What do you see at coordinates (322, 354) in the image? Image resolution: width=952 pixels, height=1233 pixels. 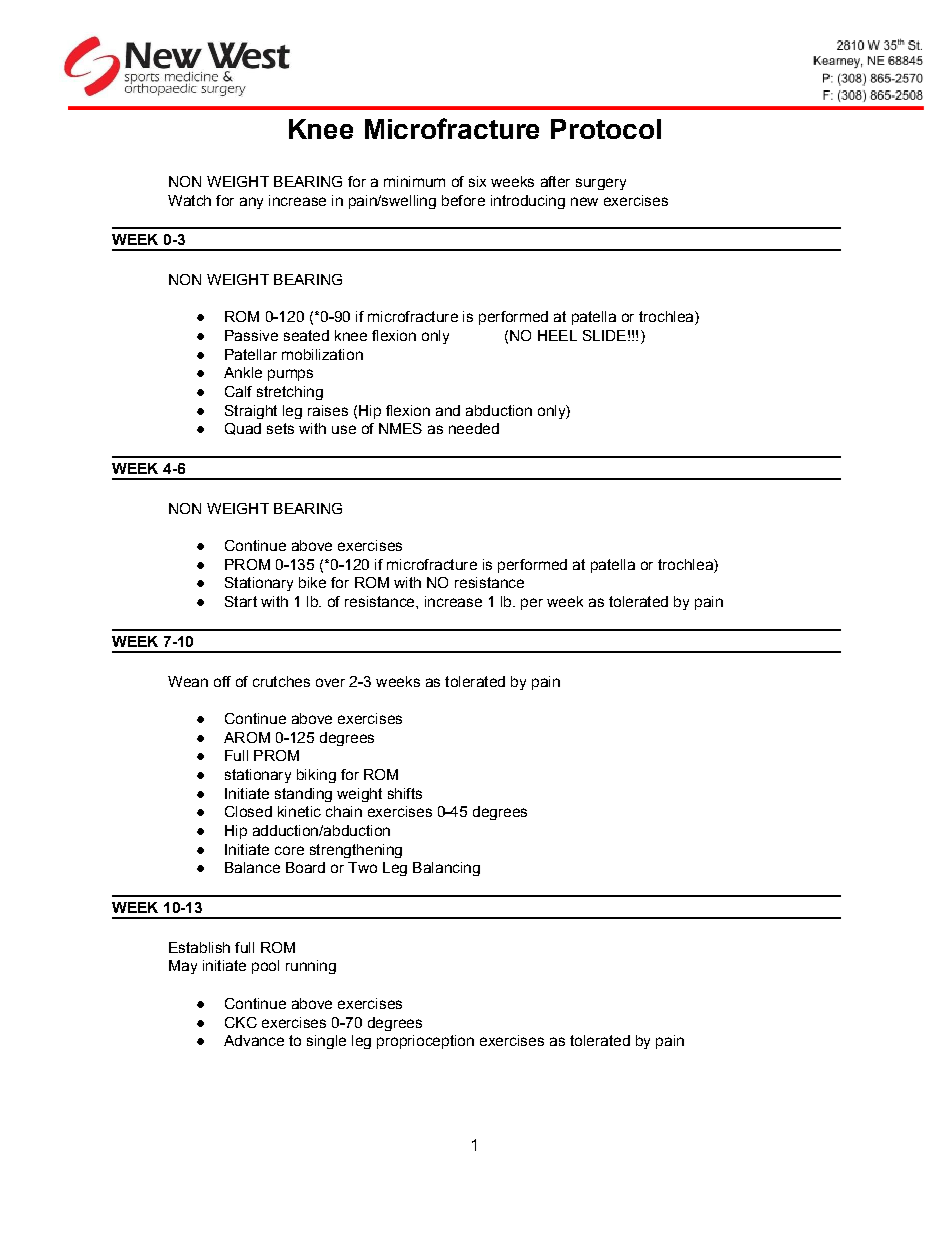 I see `mobilization` at bounding box center [322, 354].
